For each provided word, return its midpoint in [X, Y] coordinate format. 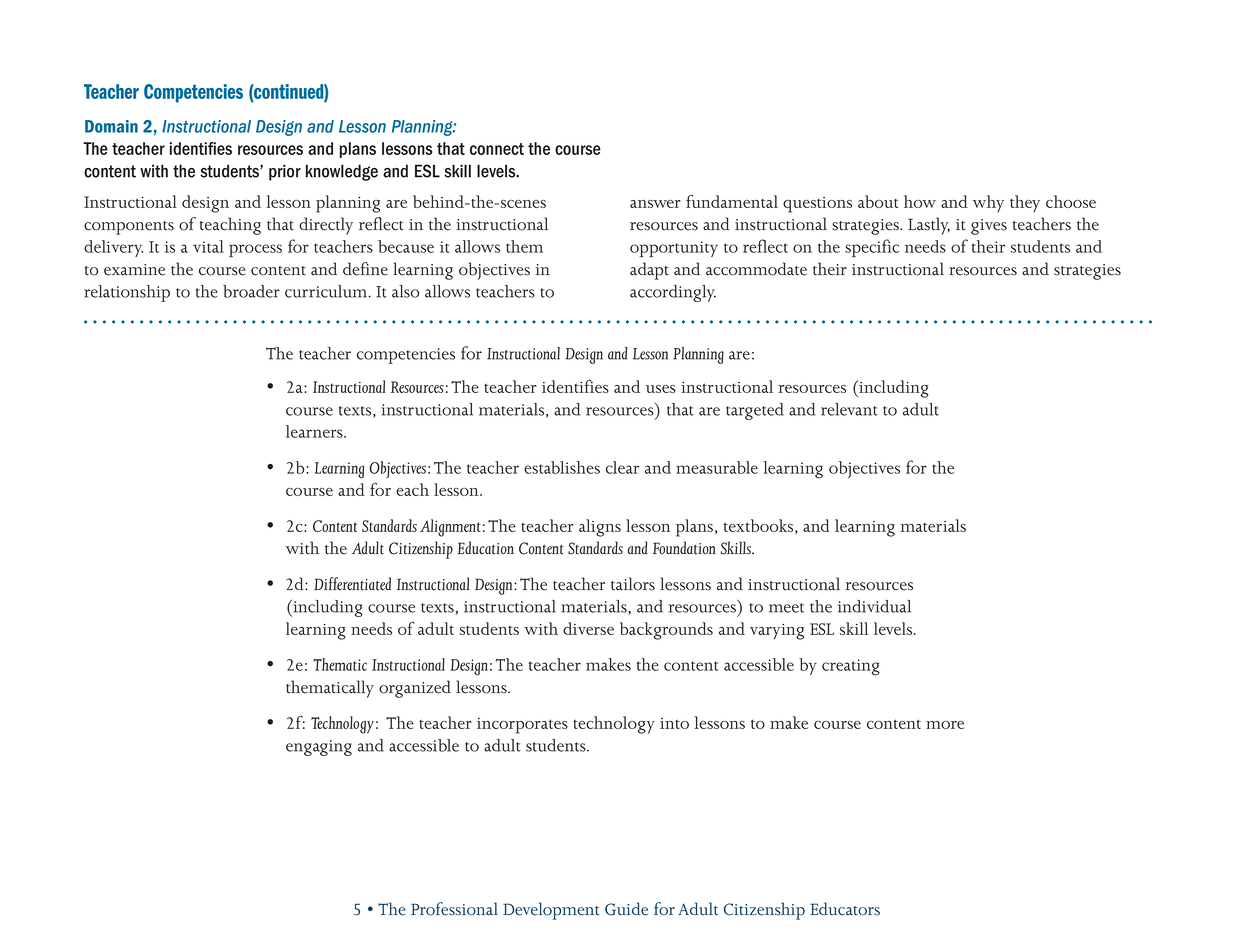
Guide [626, 909]
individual [874, 606]
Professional [454, 909]
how [920, 201]
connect [497, 149]
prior [285, 172]
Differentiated [352, 584]
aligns [600, 528]
